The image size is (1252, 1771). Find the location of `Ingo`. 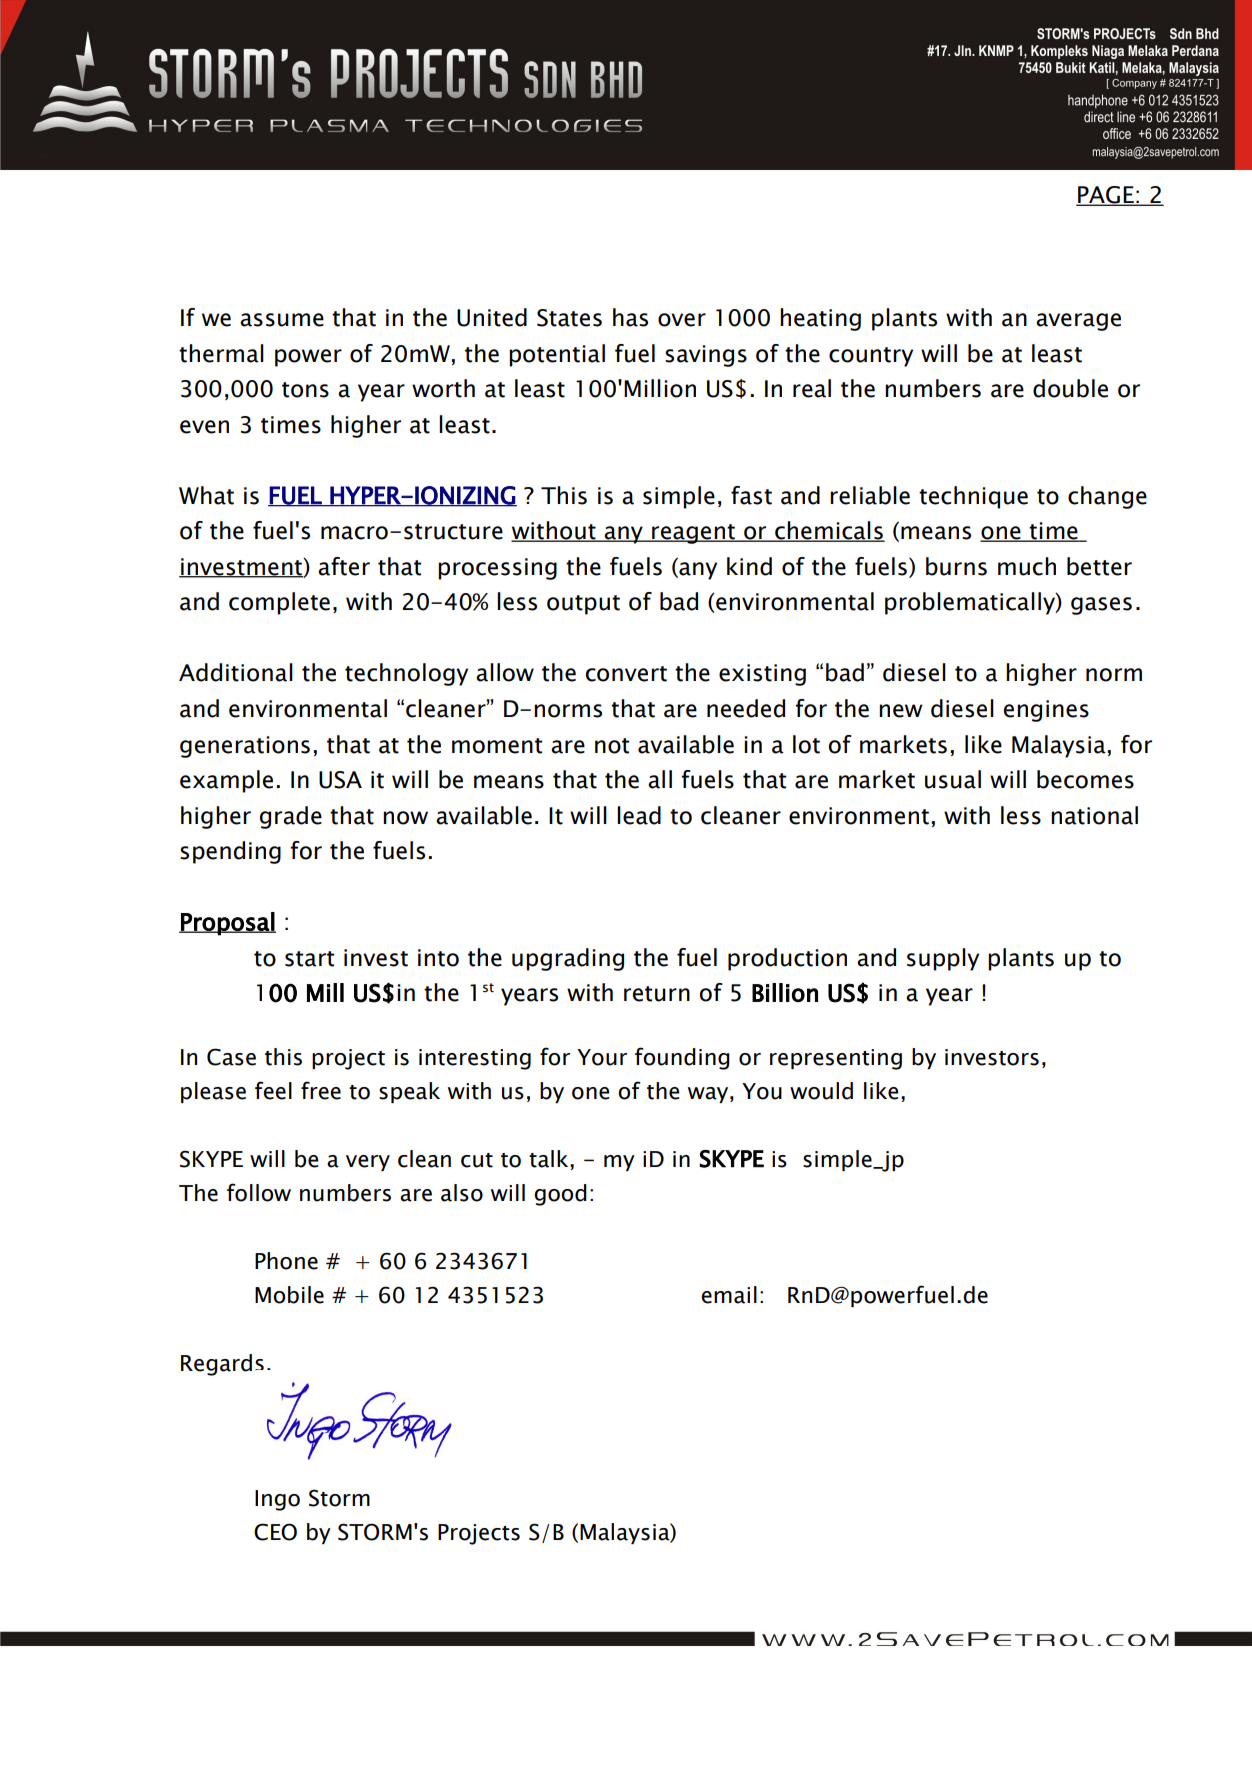

Ingo is located at coordinates (277, 1500).
